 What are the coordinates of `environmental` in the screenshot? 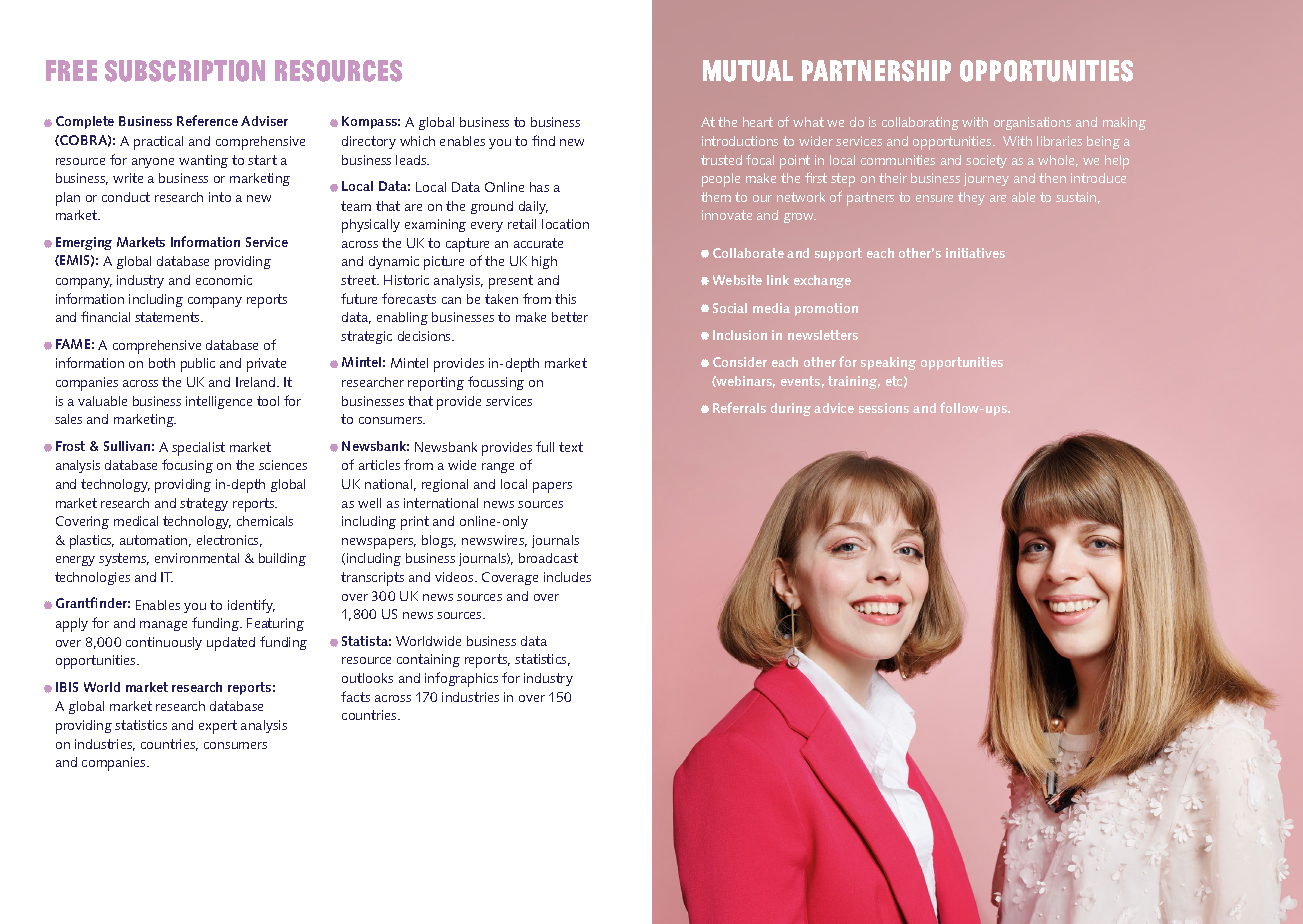 It's located at (197, 558).
